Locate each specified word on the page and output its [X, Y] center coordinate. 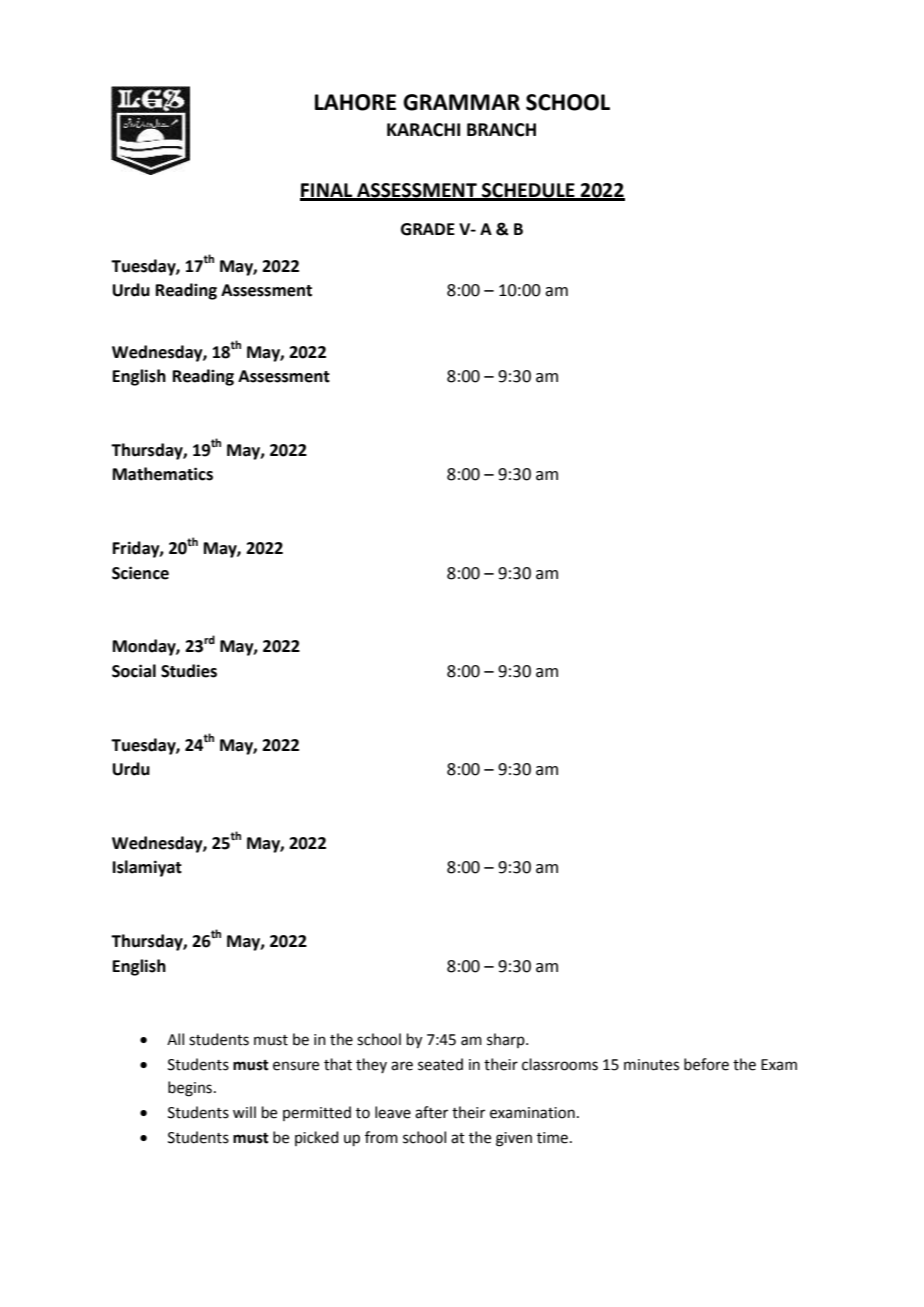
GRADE [428, 229]
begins [190, 1089]
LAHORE [355, 102]
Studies [189, 671]
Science [140, 573]
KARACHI [423, 130]
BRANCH [501, 130]
